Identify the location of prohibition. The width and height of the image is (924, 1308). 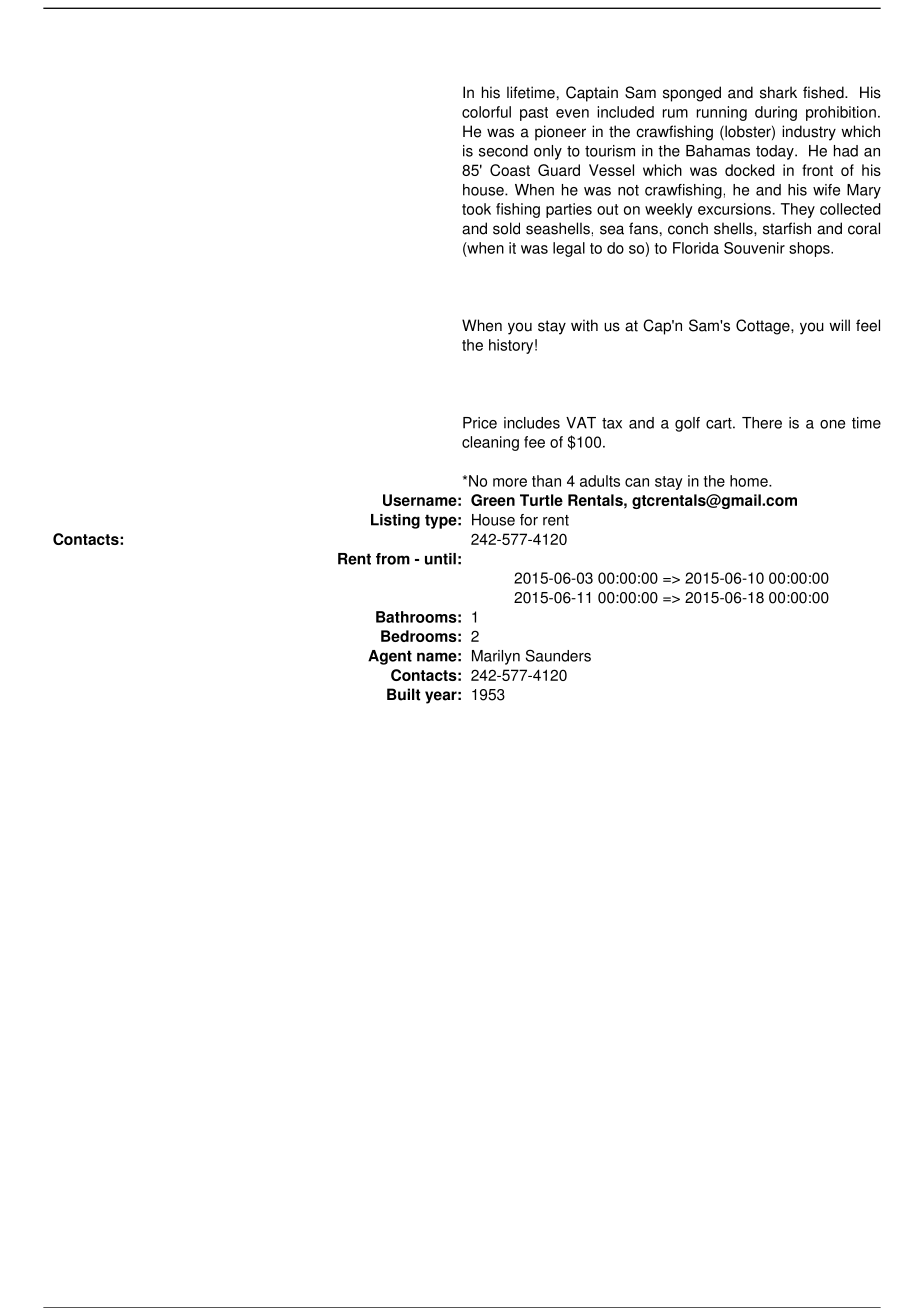
(841, 113).
